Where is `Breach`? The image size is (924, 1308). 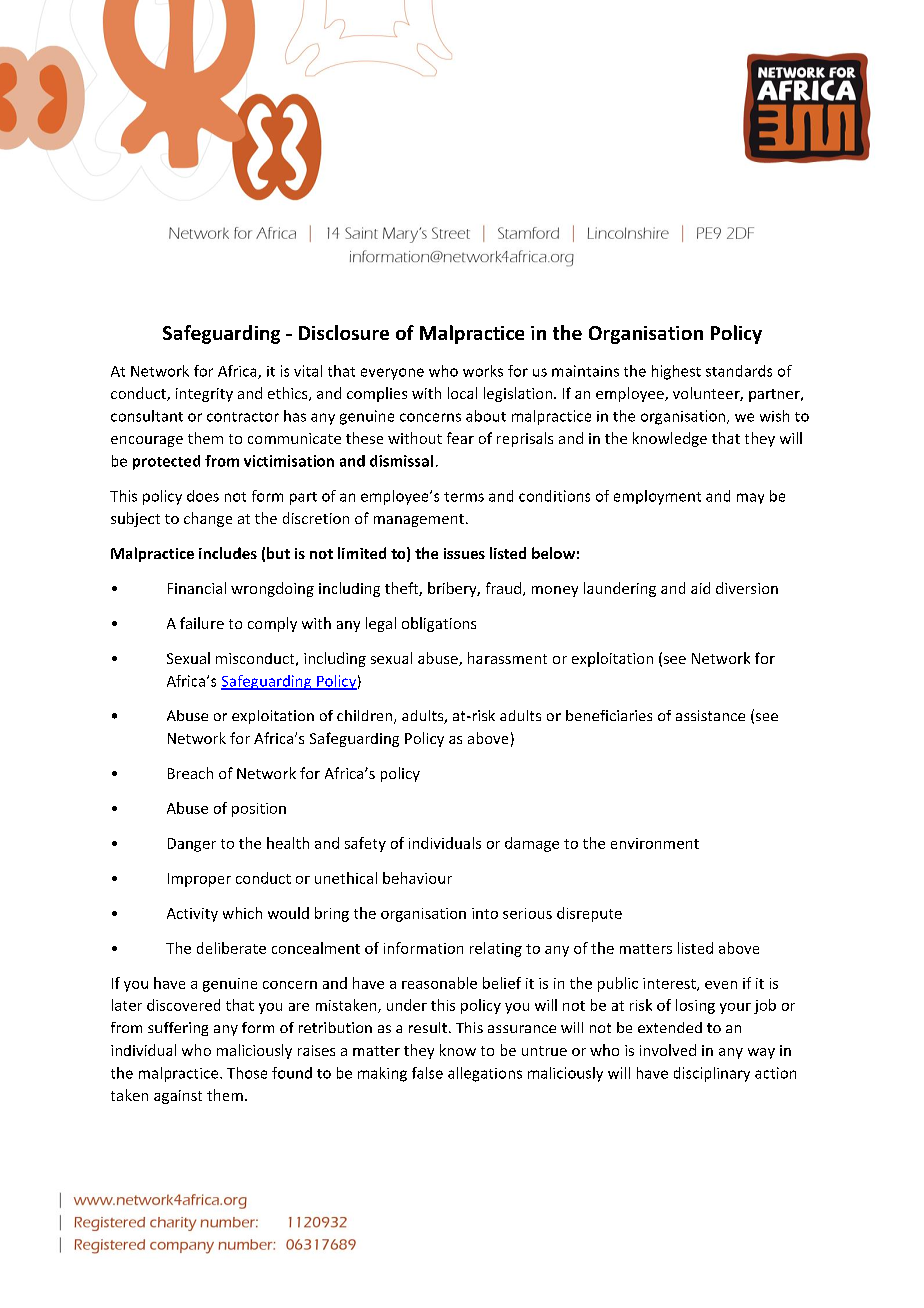
Breach is located at coordinates (190, 773).
